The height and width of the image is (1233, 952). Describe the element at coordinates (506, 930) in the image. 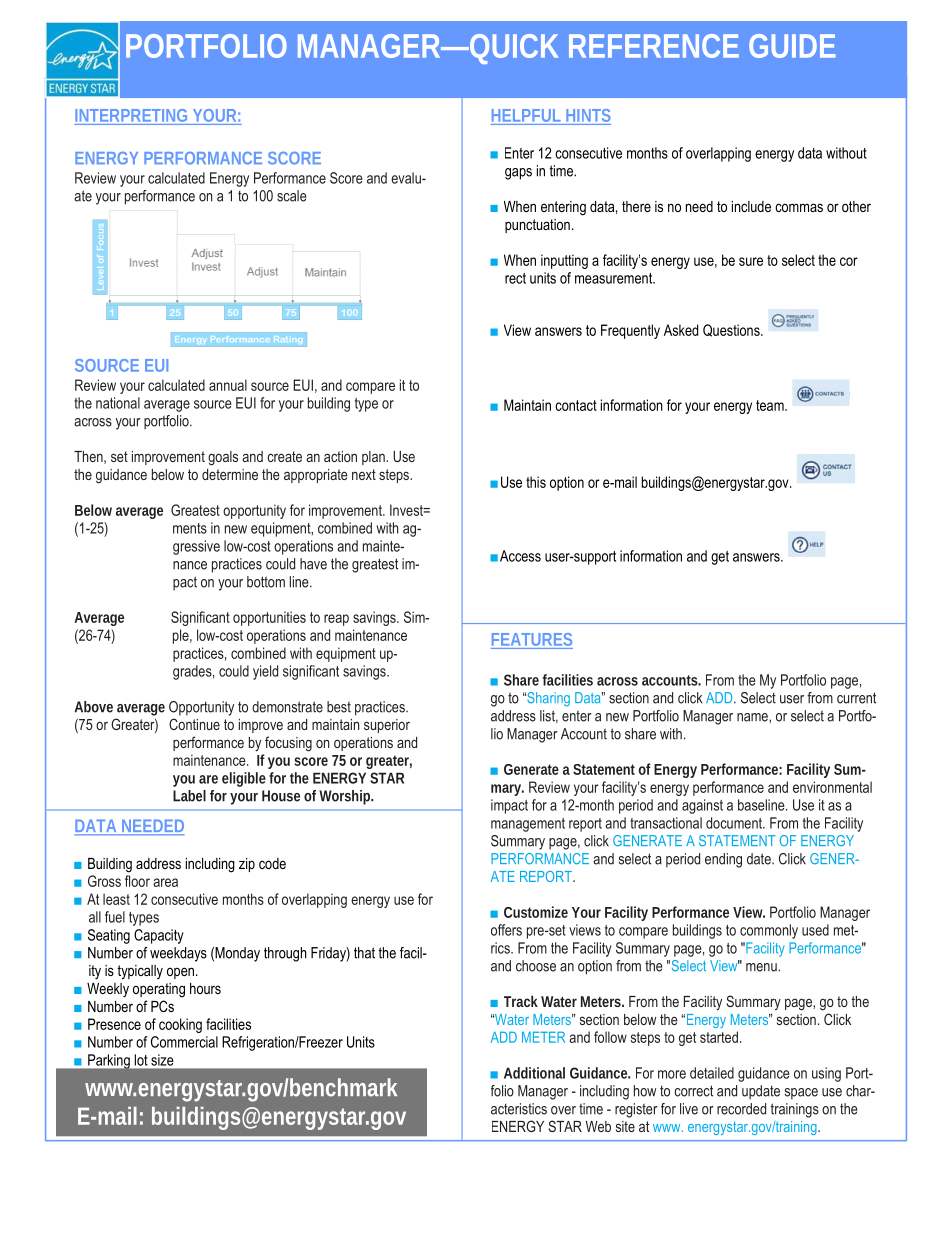

I see `offers` at that location.
